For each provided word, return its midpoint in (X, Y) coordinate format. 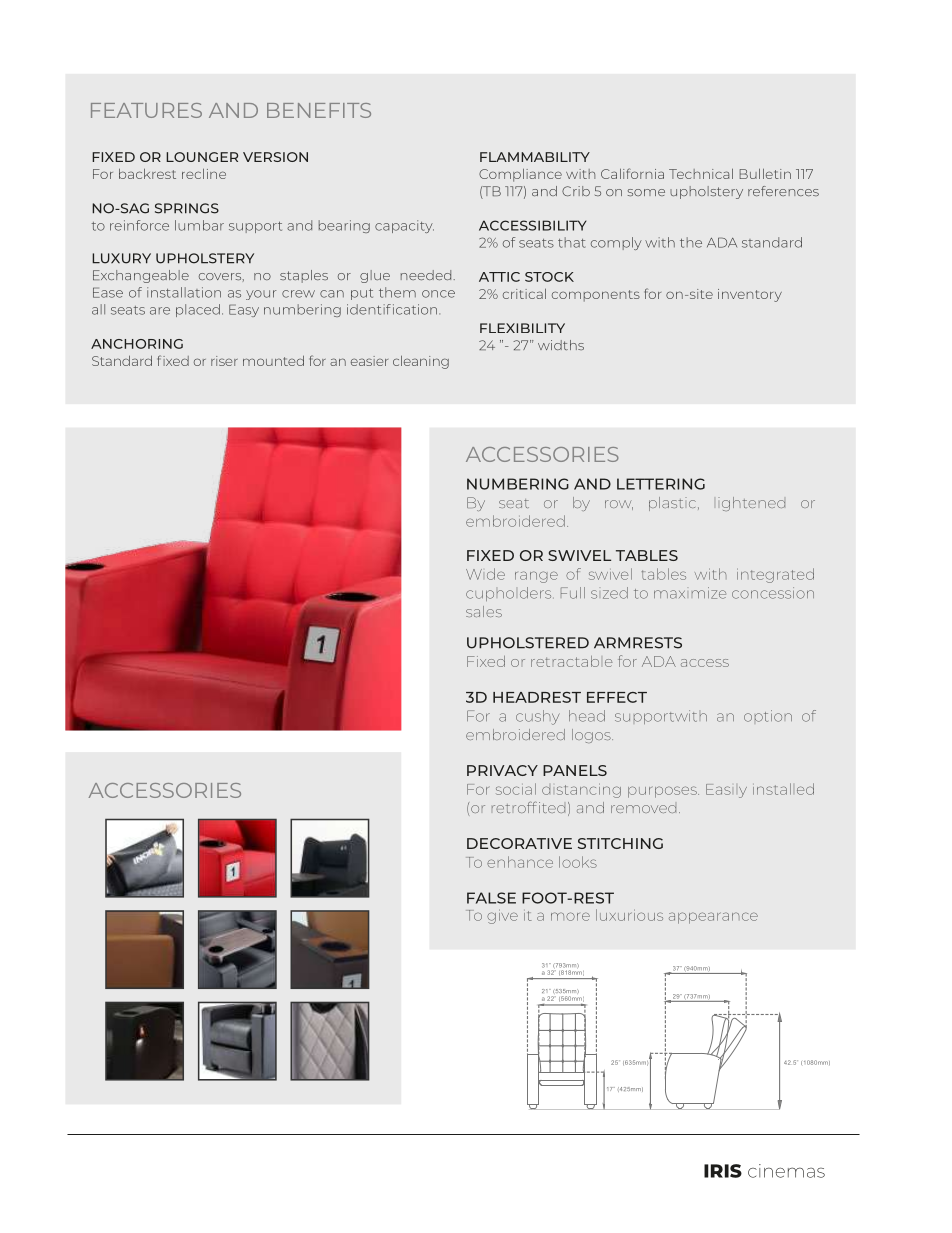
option (768, 716)
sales (484, 611)
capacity (404, 226)
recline (204, 173)
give (502, 916)
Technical (701, 173)
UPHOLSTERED (528, 643)
